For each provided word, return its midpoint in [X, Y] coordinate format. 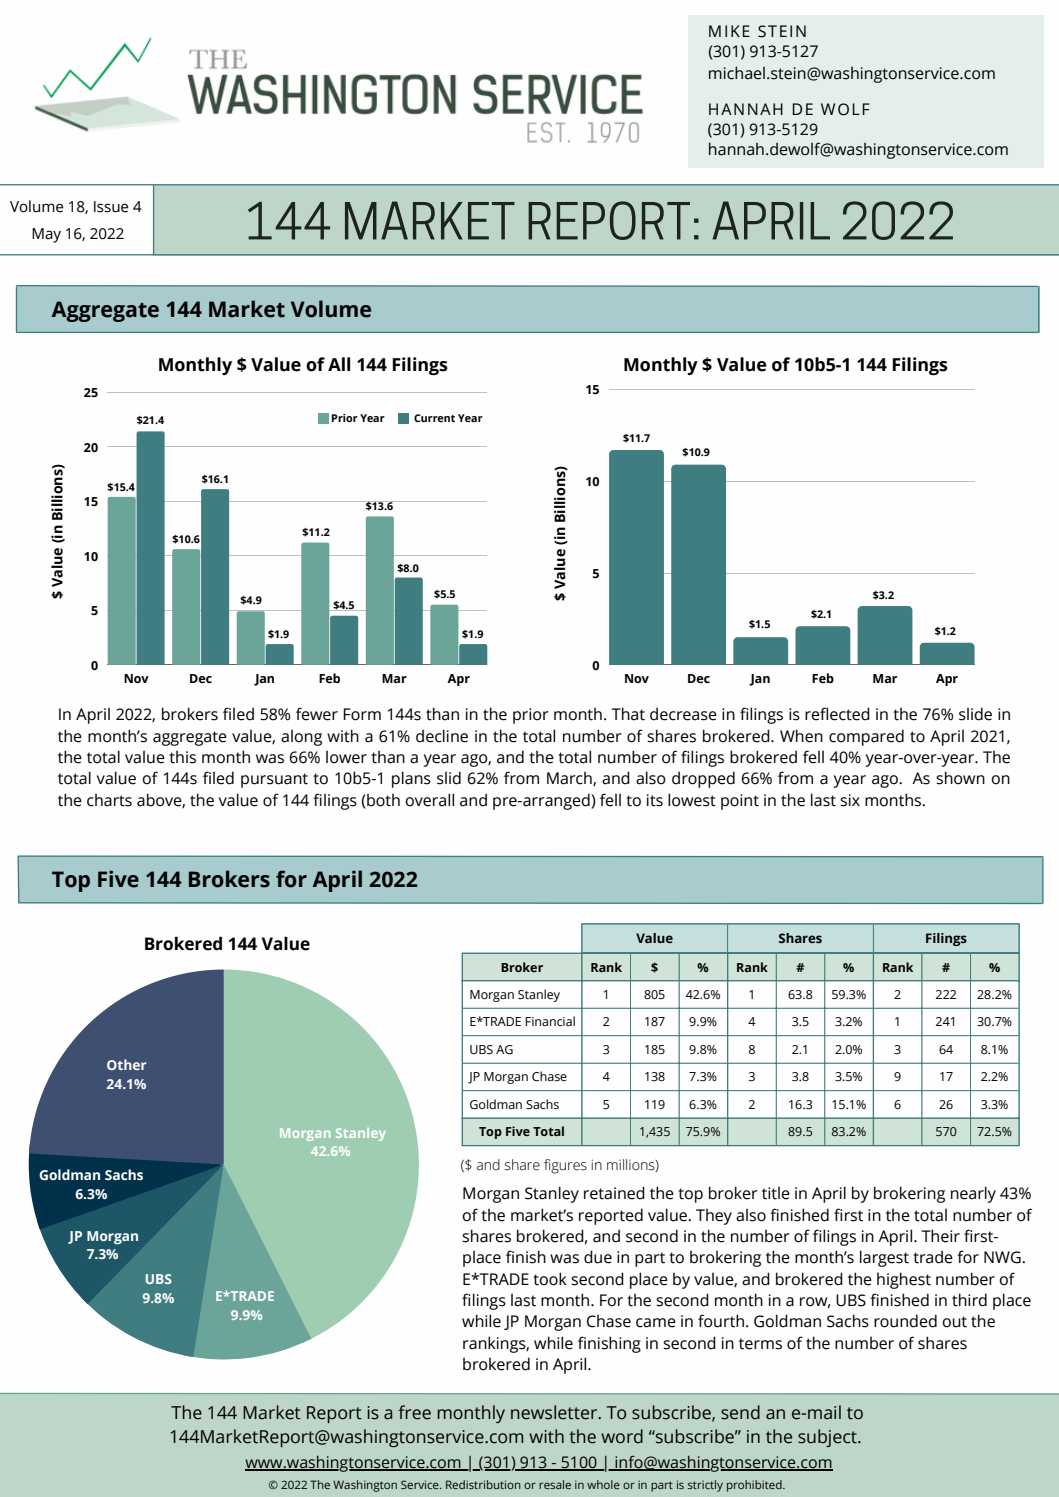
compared [866, 737]
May [46, 235]
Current [434, 418]
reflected [837, 714]
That [628, 714]
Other [126, 1064]
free [414, 1412]
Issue [111, 207]
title [776, 1193]
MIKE [729, 31]
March [570, 779]
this [182, 757]
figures [565, 1166]
